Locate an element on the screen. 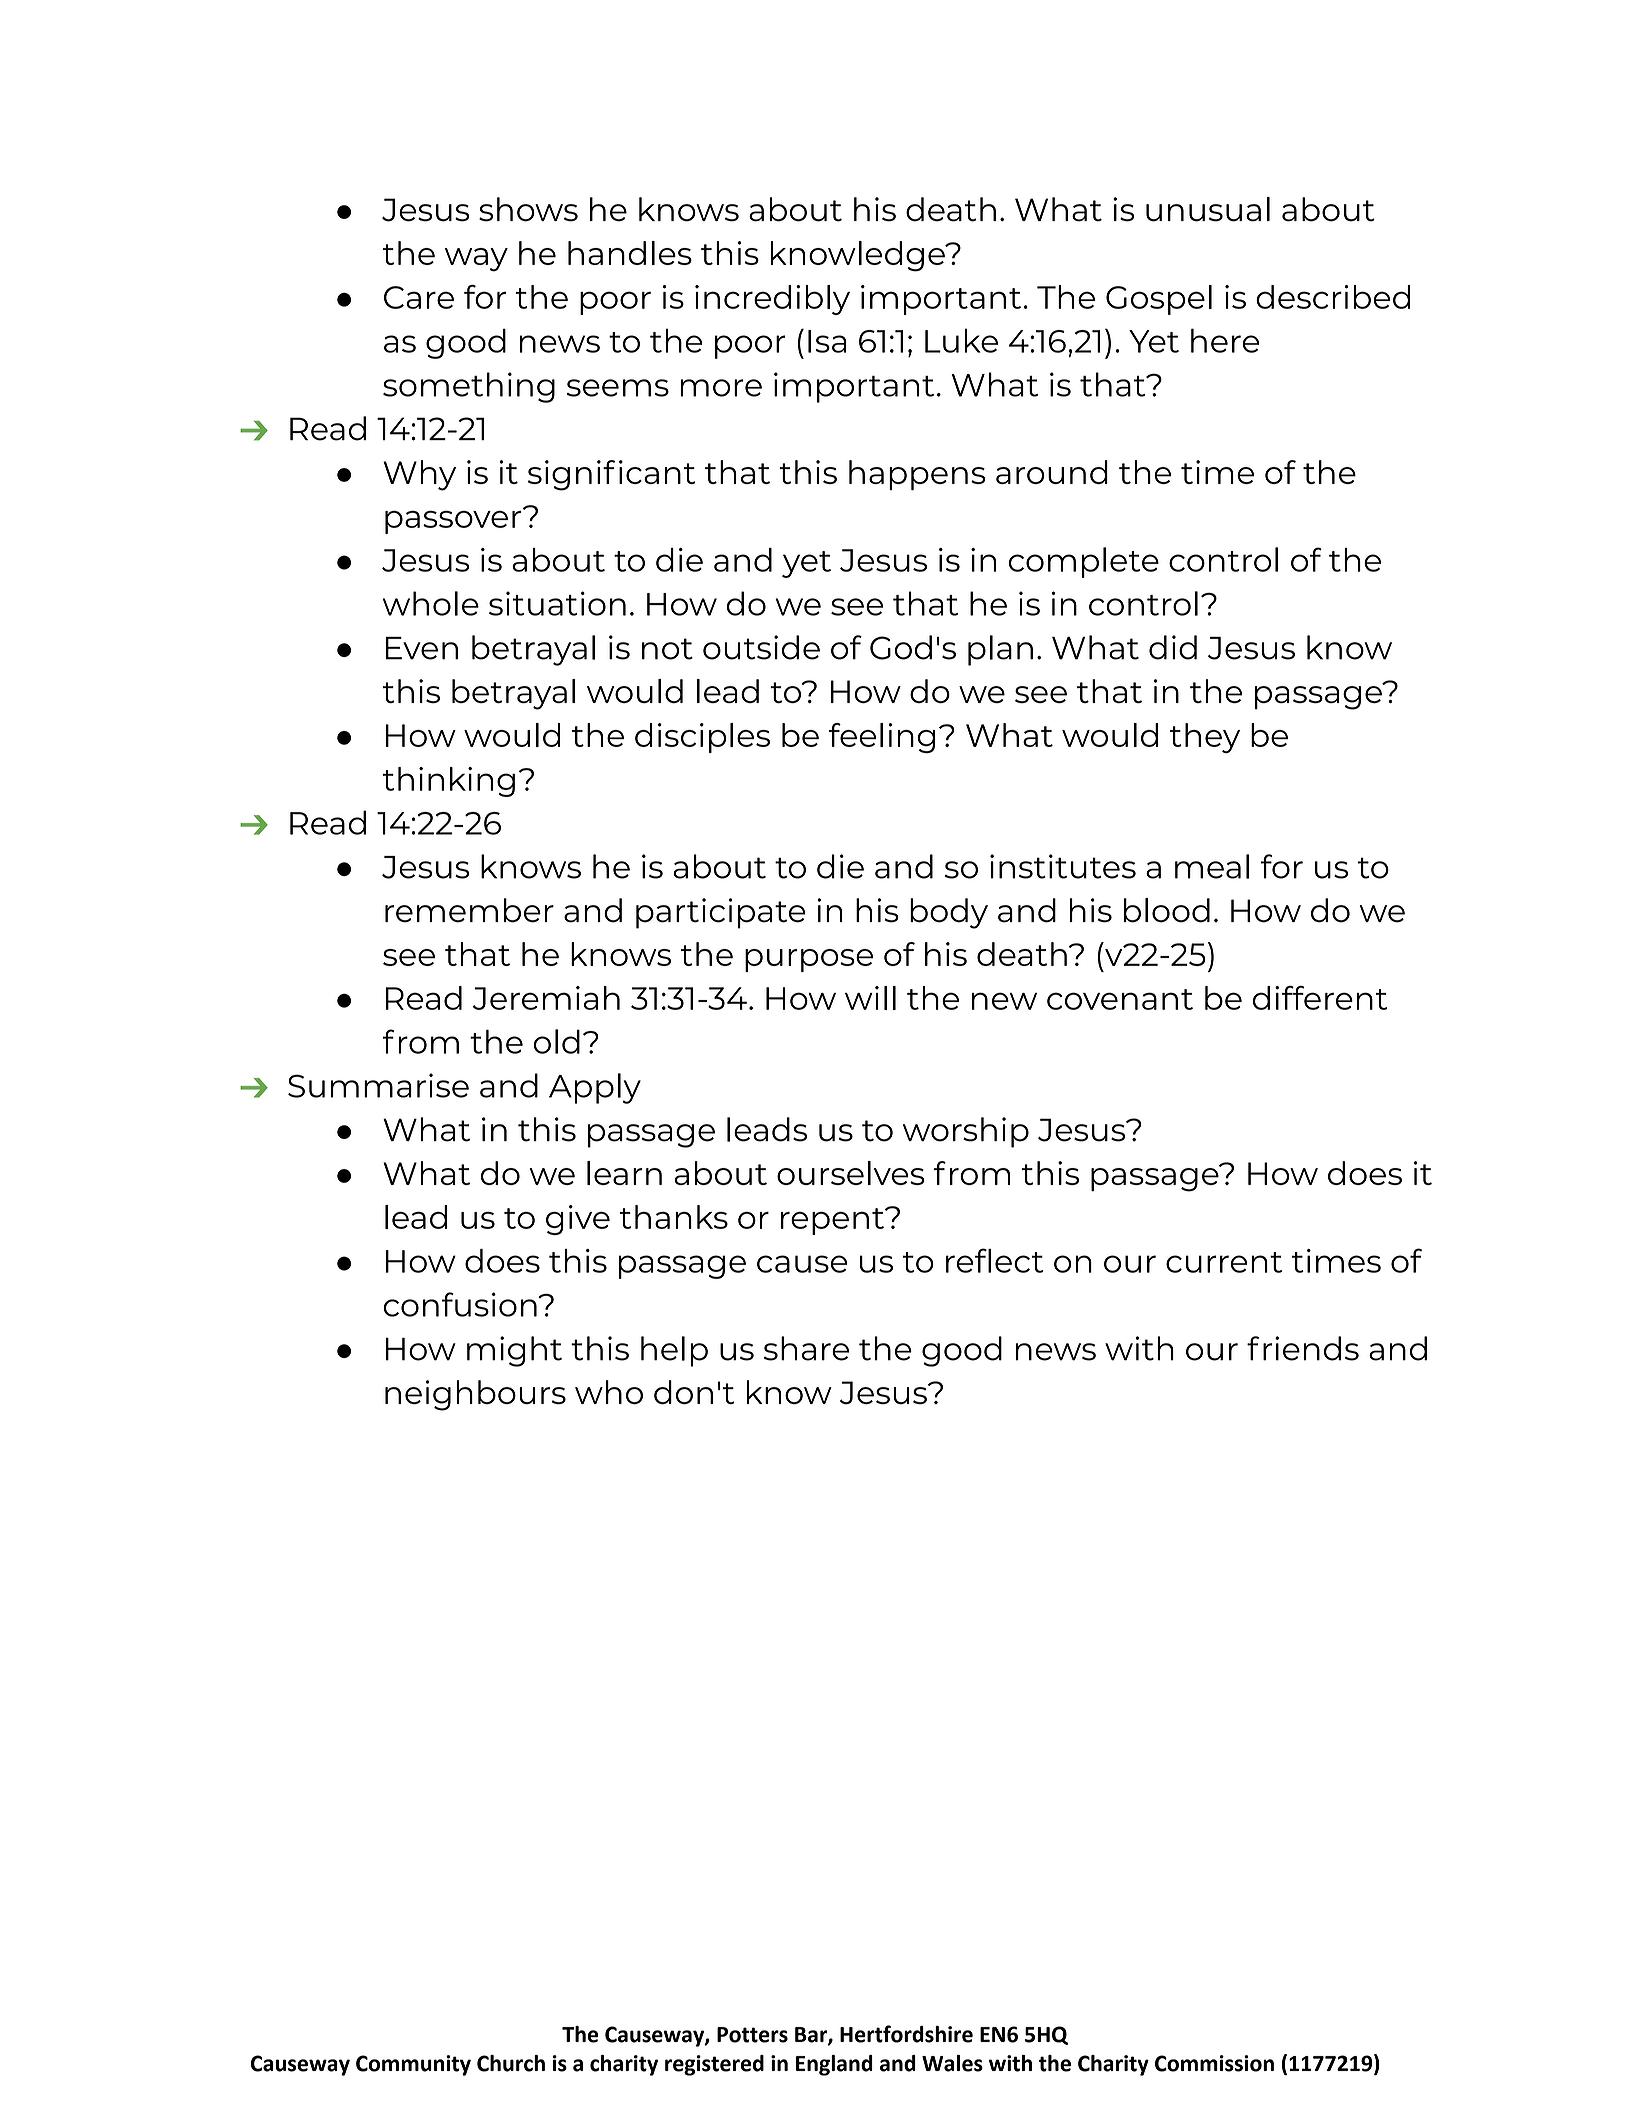 The width and height of the screenshot is (1625, 2103). feeling is located at coordinates (882, 738).
